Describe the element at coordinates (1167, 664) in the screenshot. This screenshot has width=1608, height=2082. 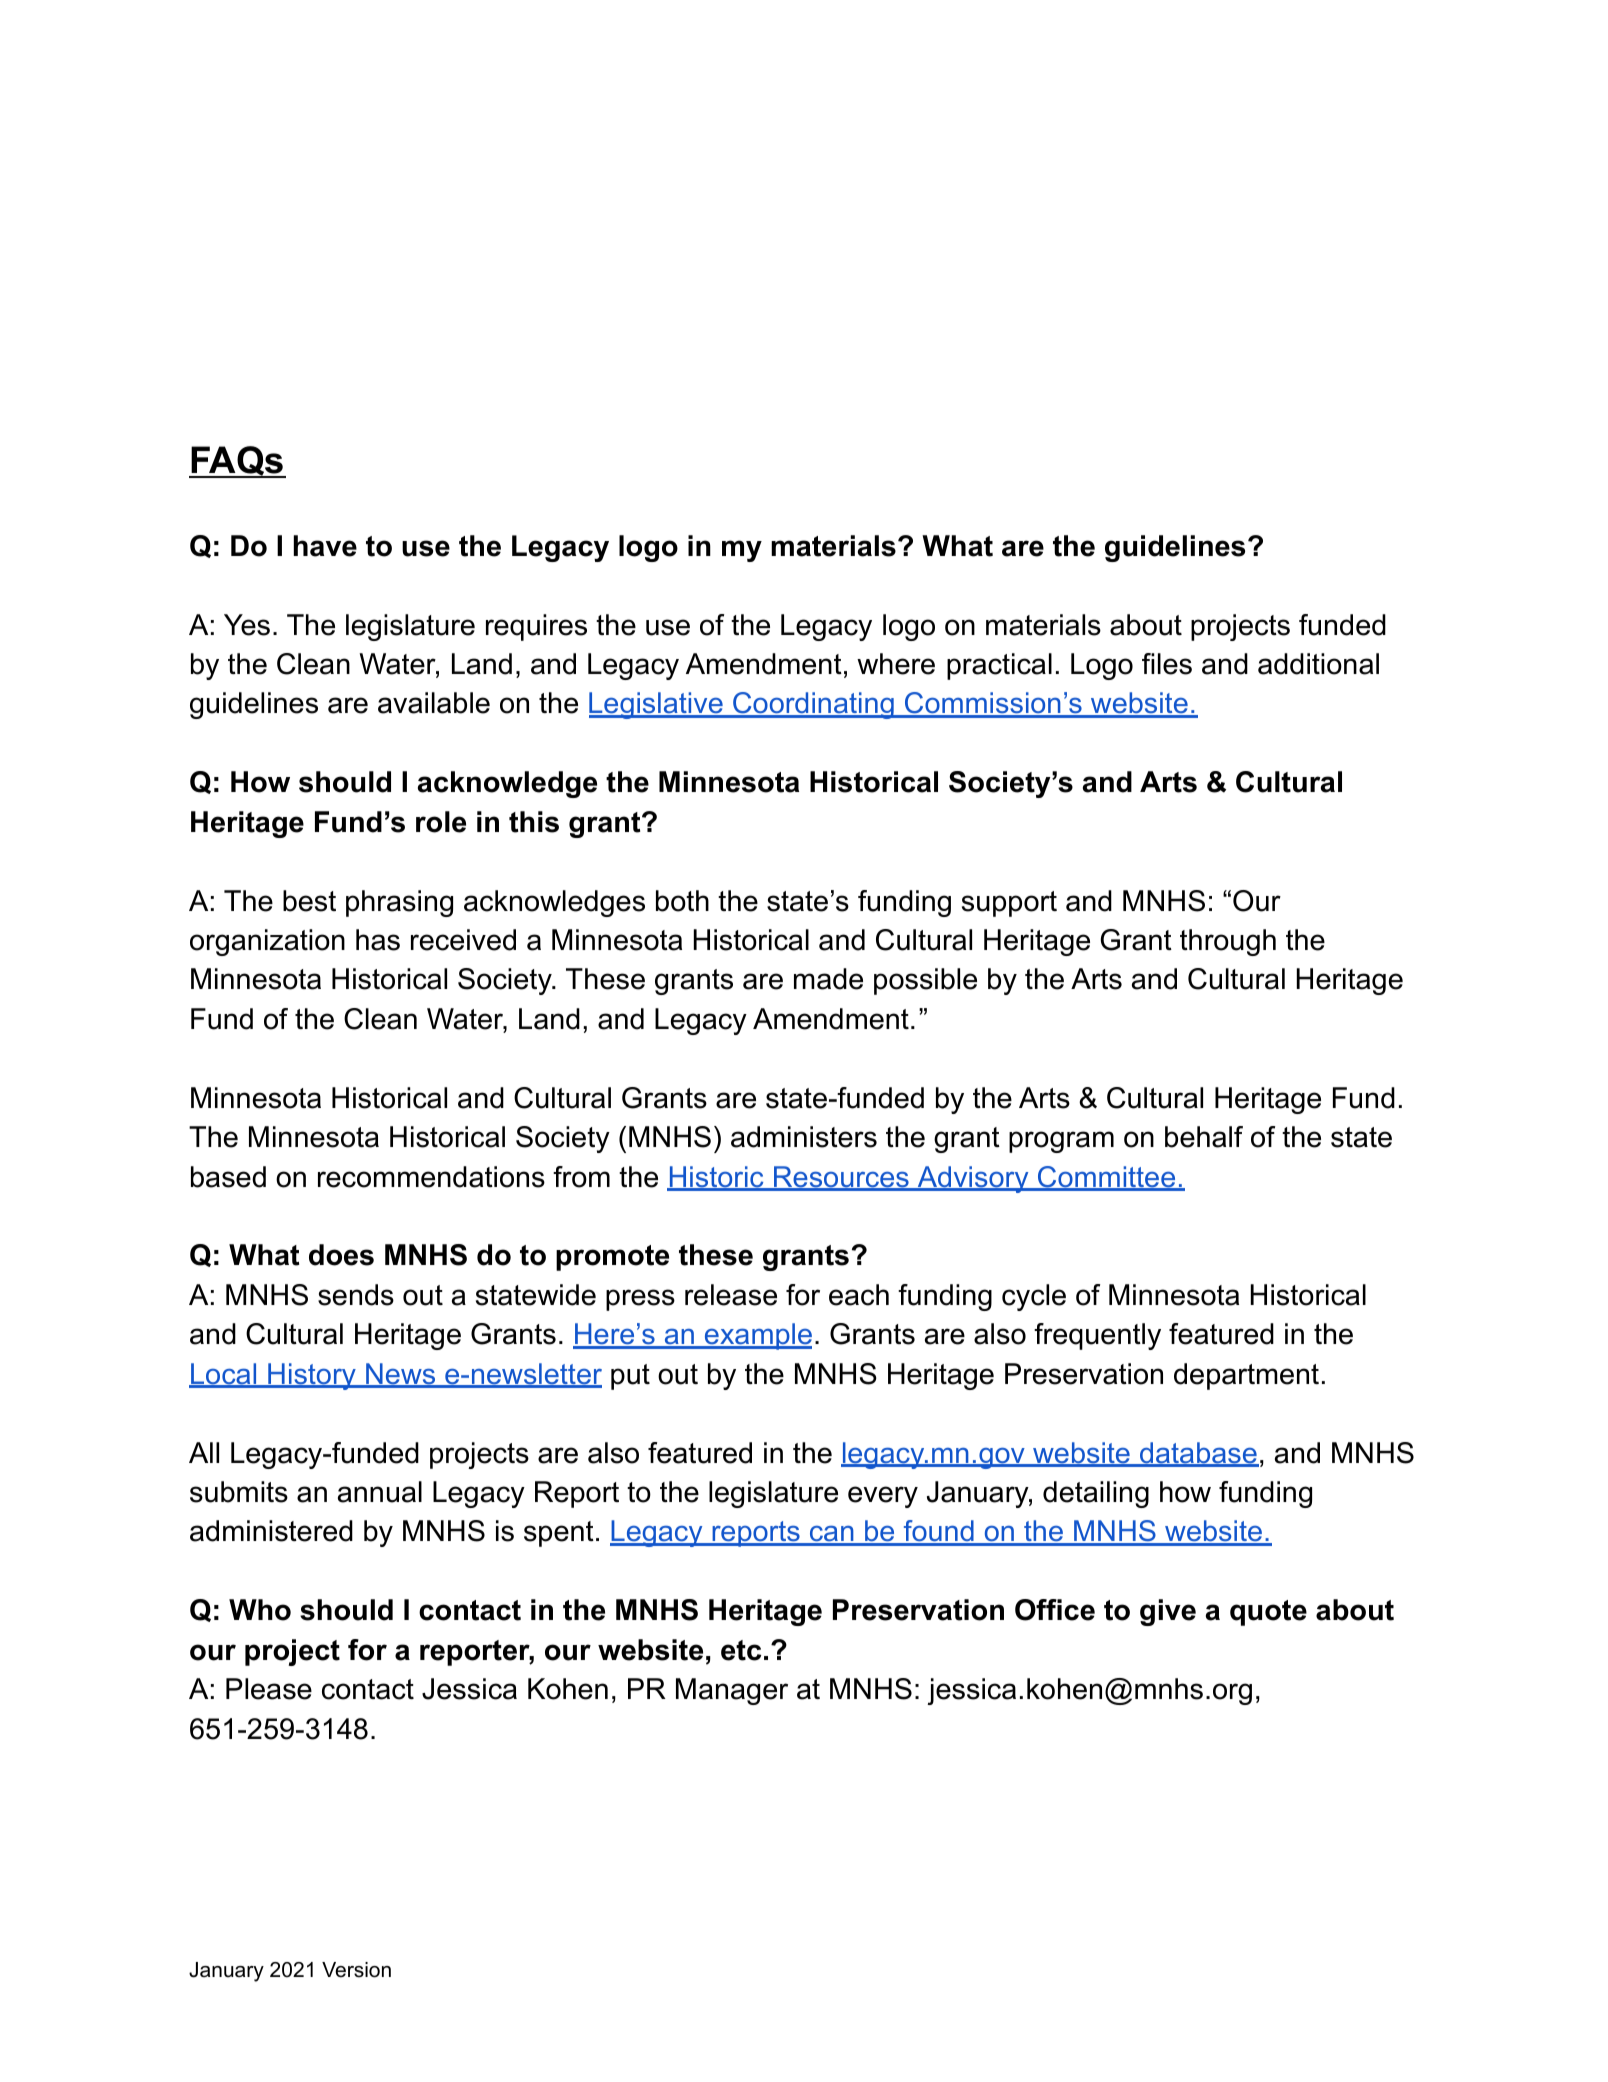
I see `files` at that location.
